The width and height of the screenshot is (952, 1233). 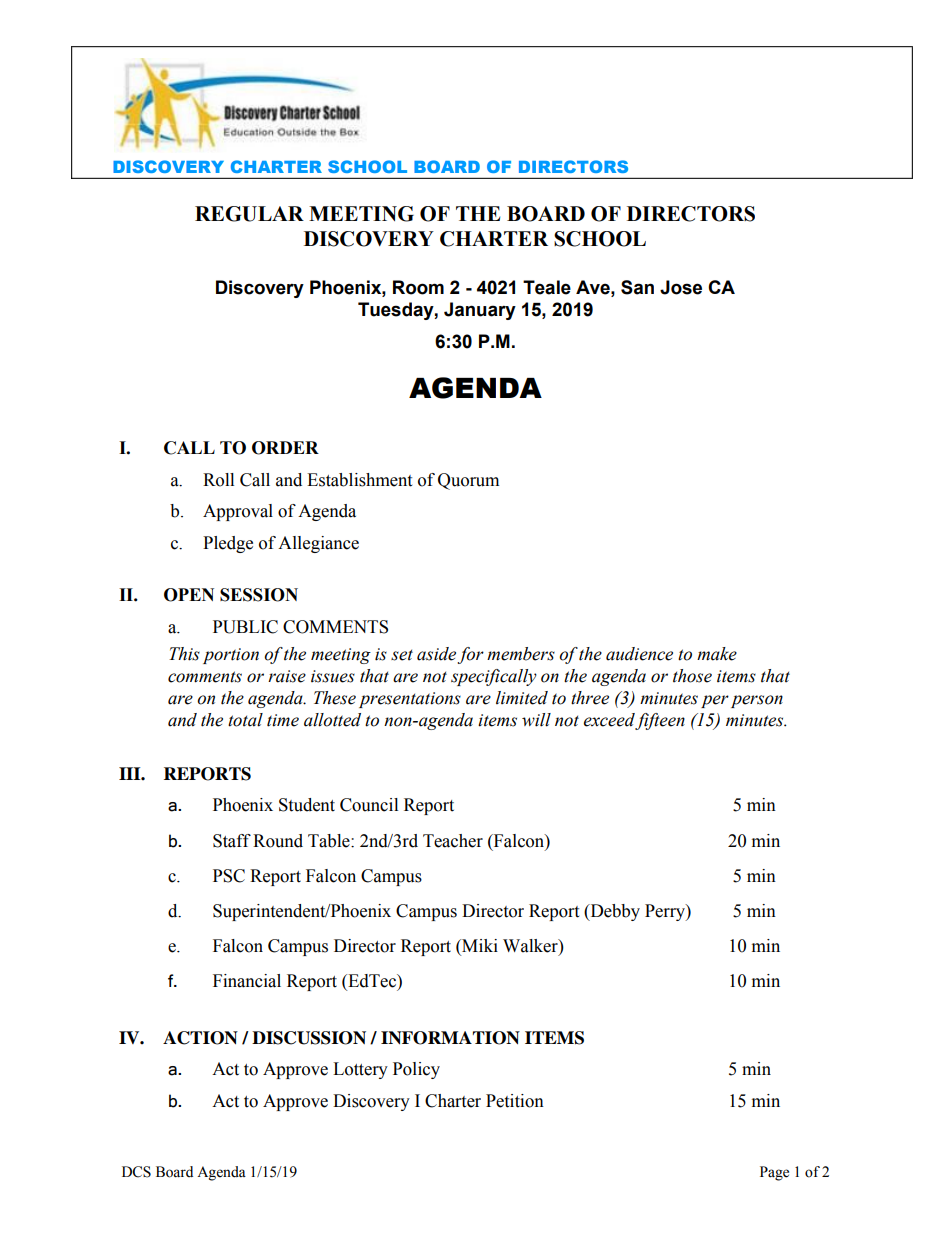 What do you see at coordinates (228, 544) in the screenshot?
I see `Pledge` at bounding box center [228, 544].
